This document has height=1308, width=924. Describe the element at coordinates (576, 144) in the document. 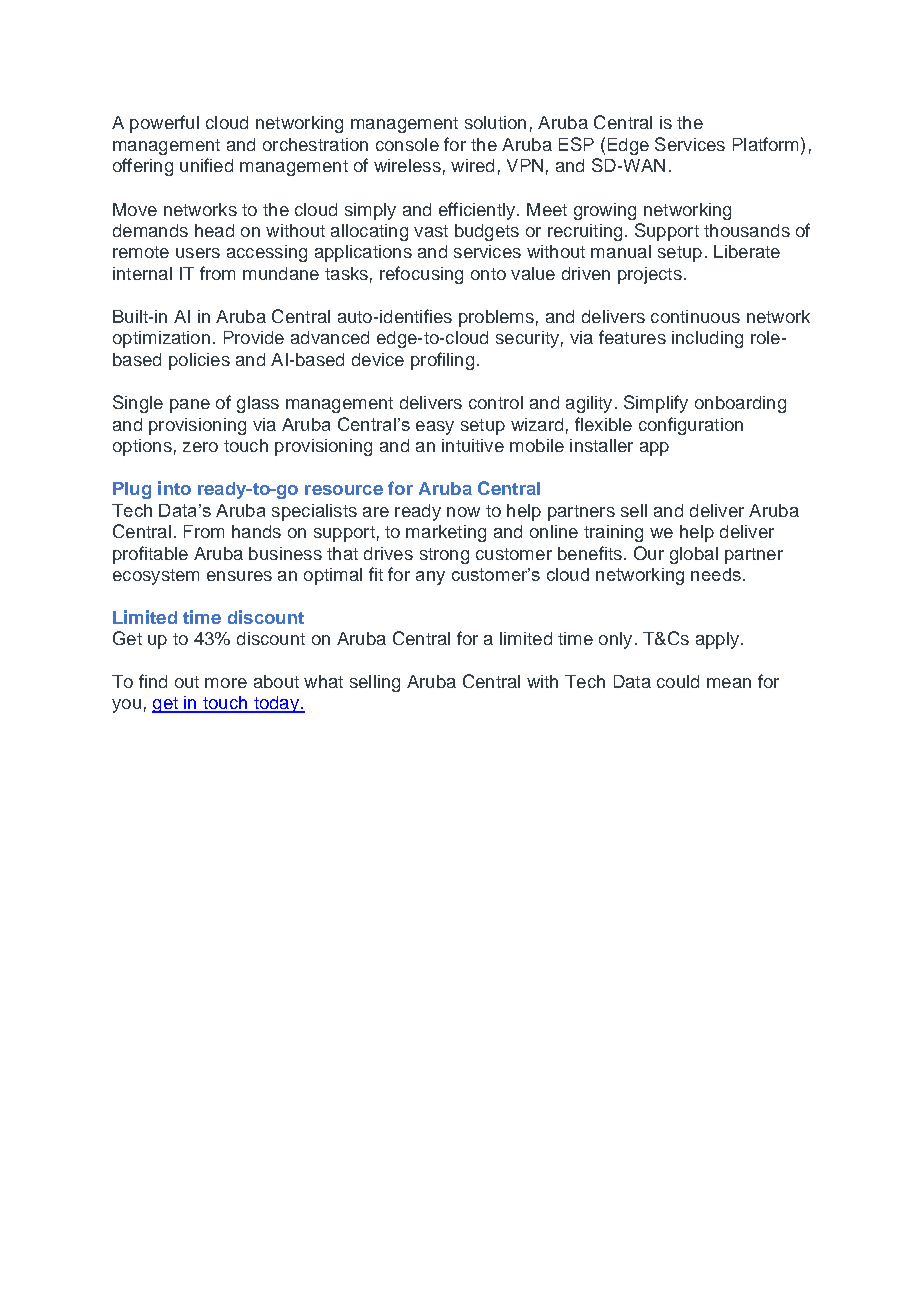

I see `ESP` at that location.
